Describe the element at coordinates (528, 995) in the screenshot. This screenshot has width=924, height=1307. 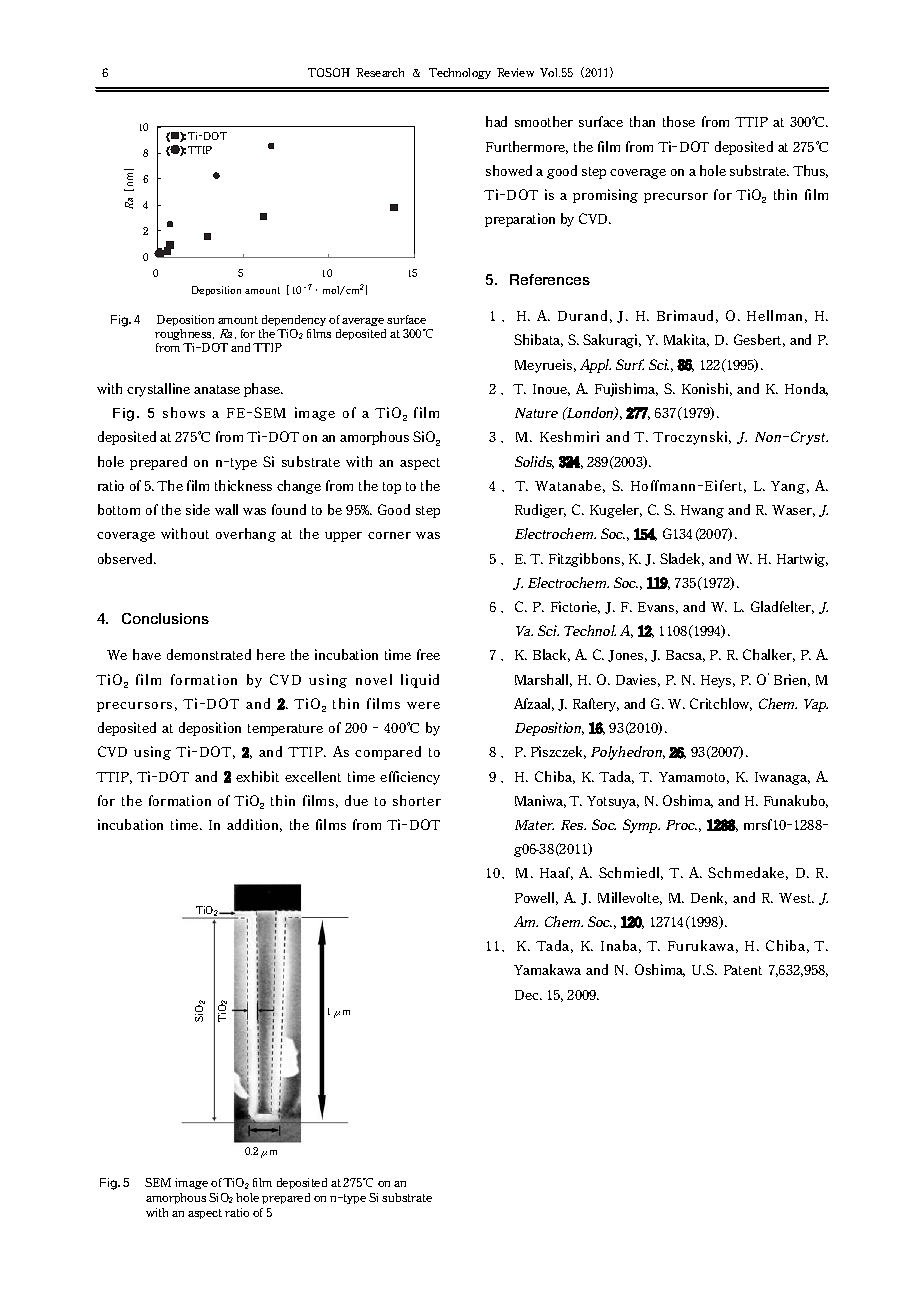
I see `Dec` at that location.
